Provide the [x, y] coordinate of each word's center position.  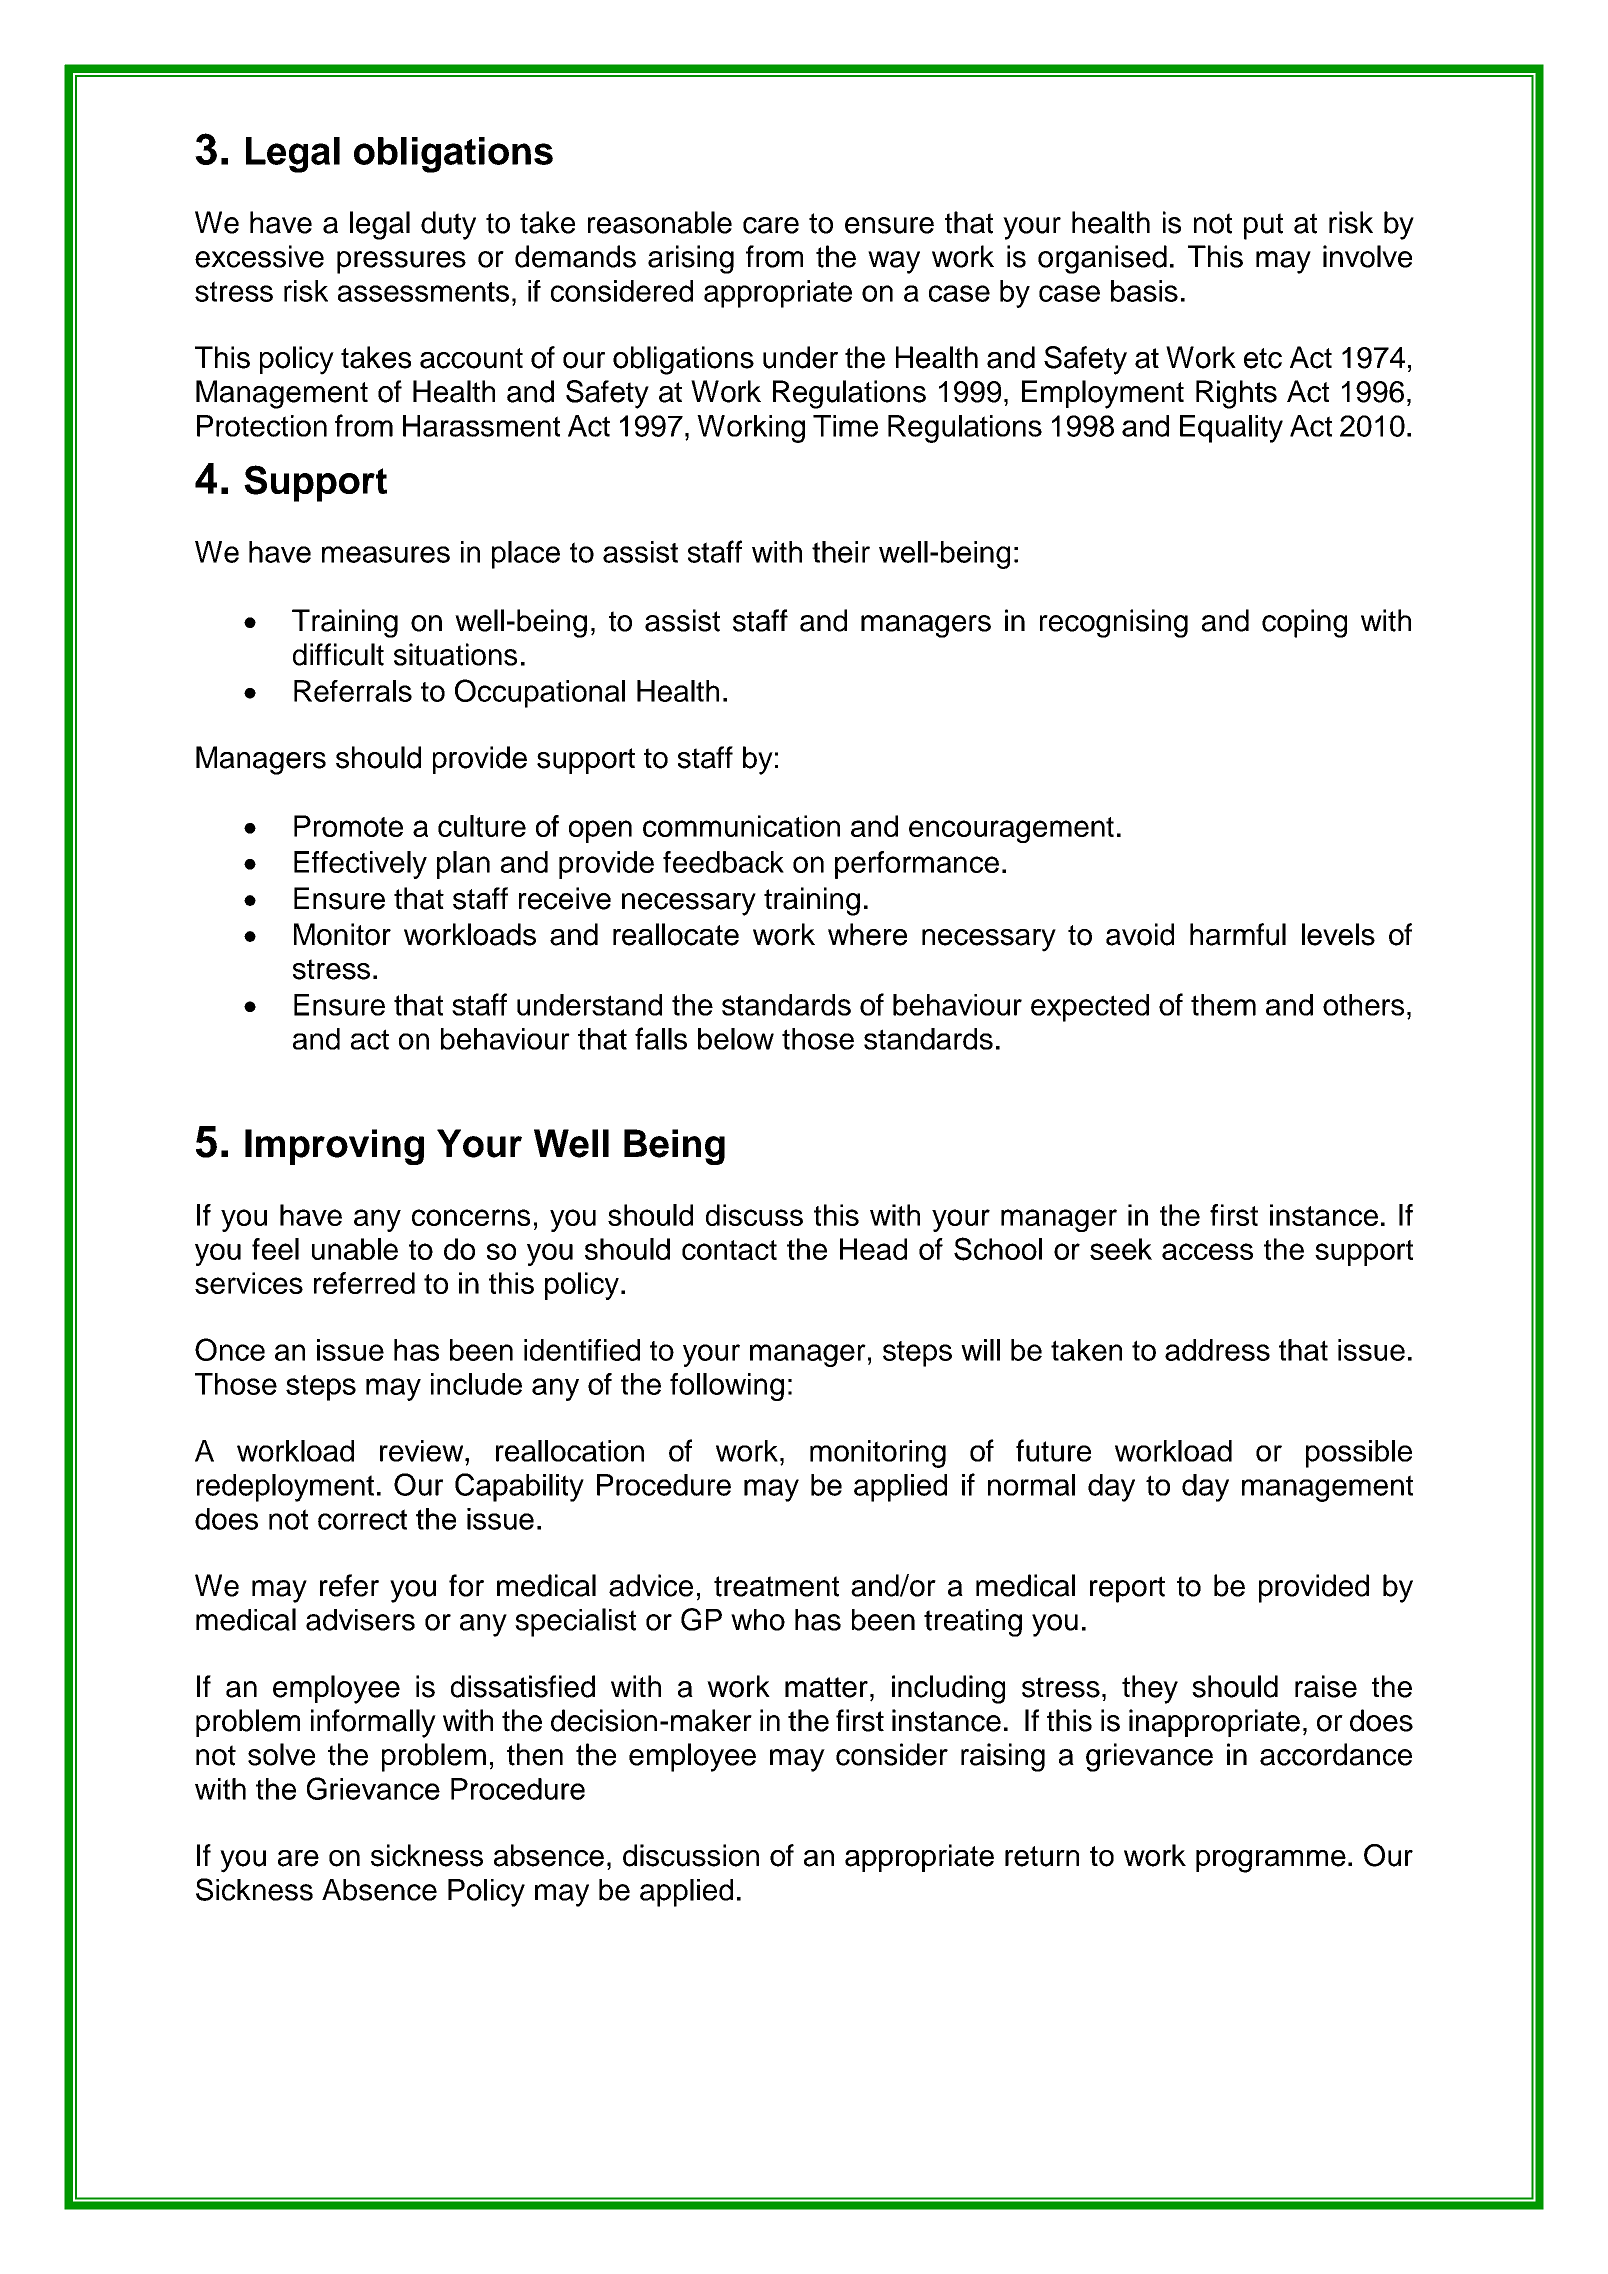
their [841, 552]
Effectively [360, 865]
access [1207, 1251]
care [771, 225]
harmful [1238, 934]
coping [1304, 623]
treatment [776, 1586]
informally [373, 1723]
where [867, 934]
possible [1359, 1454]
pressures [401, 262]
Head [873, 1249]
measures [386, 554]
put [1263, 226]
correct [362, 1519]
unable [355, 1249]
